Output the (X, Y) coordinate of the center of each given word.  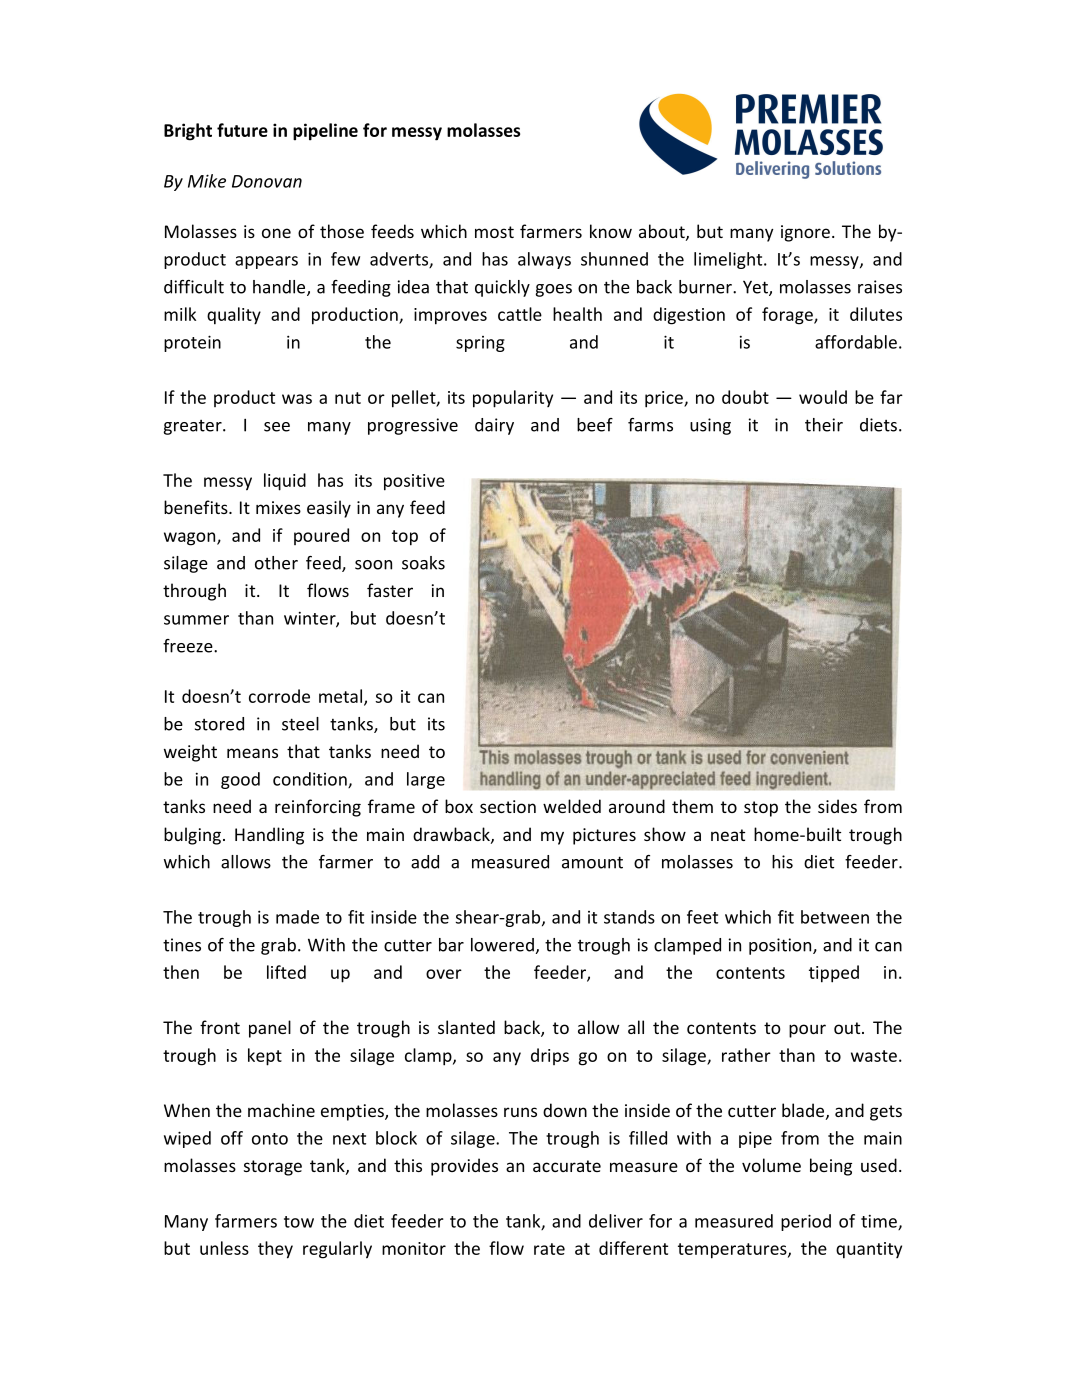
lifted (286, 972)
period (806, 1222)
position (781, 946)
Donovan (267, 181)
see (277, 427)
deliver (616, 1221)
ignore (805, 233)
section (508, 806)
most (494, 232)
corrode (279, 696)
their (824, 425)
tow (299, 1222)
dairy (494, 426)
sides (837, 806)
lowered (502, 945)
